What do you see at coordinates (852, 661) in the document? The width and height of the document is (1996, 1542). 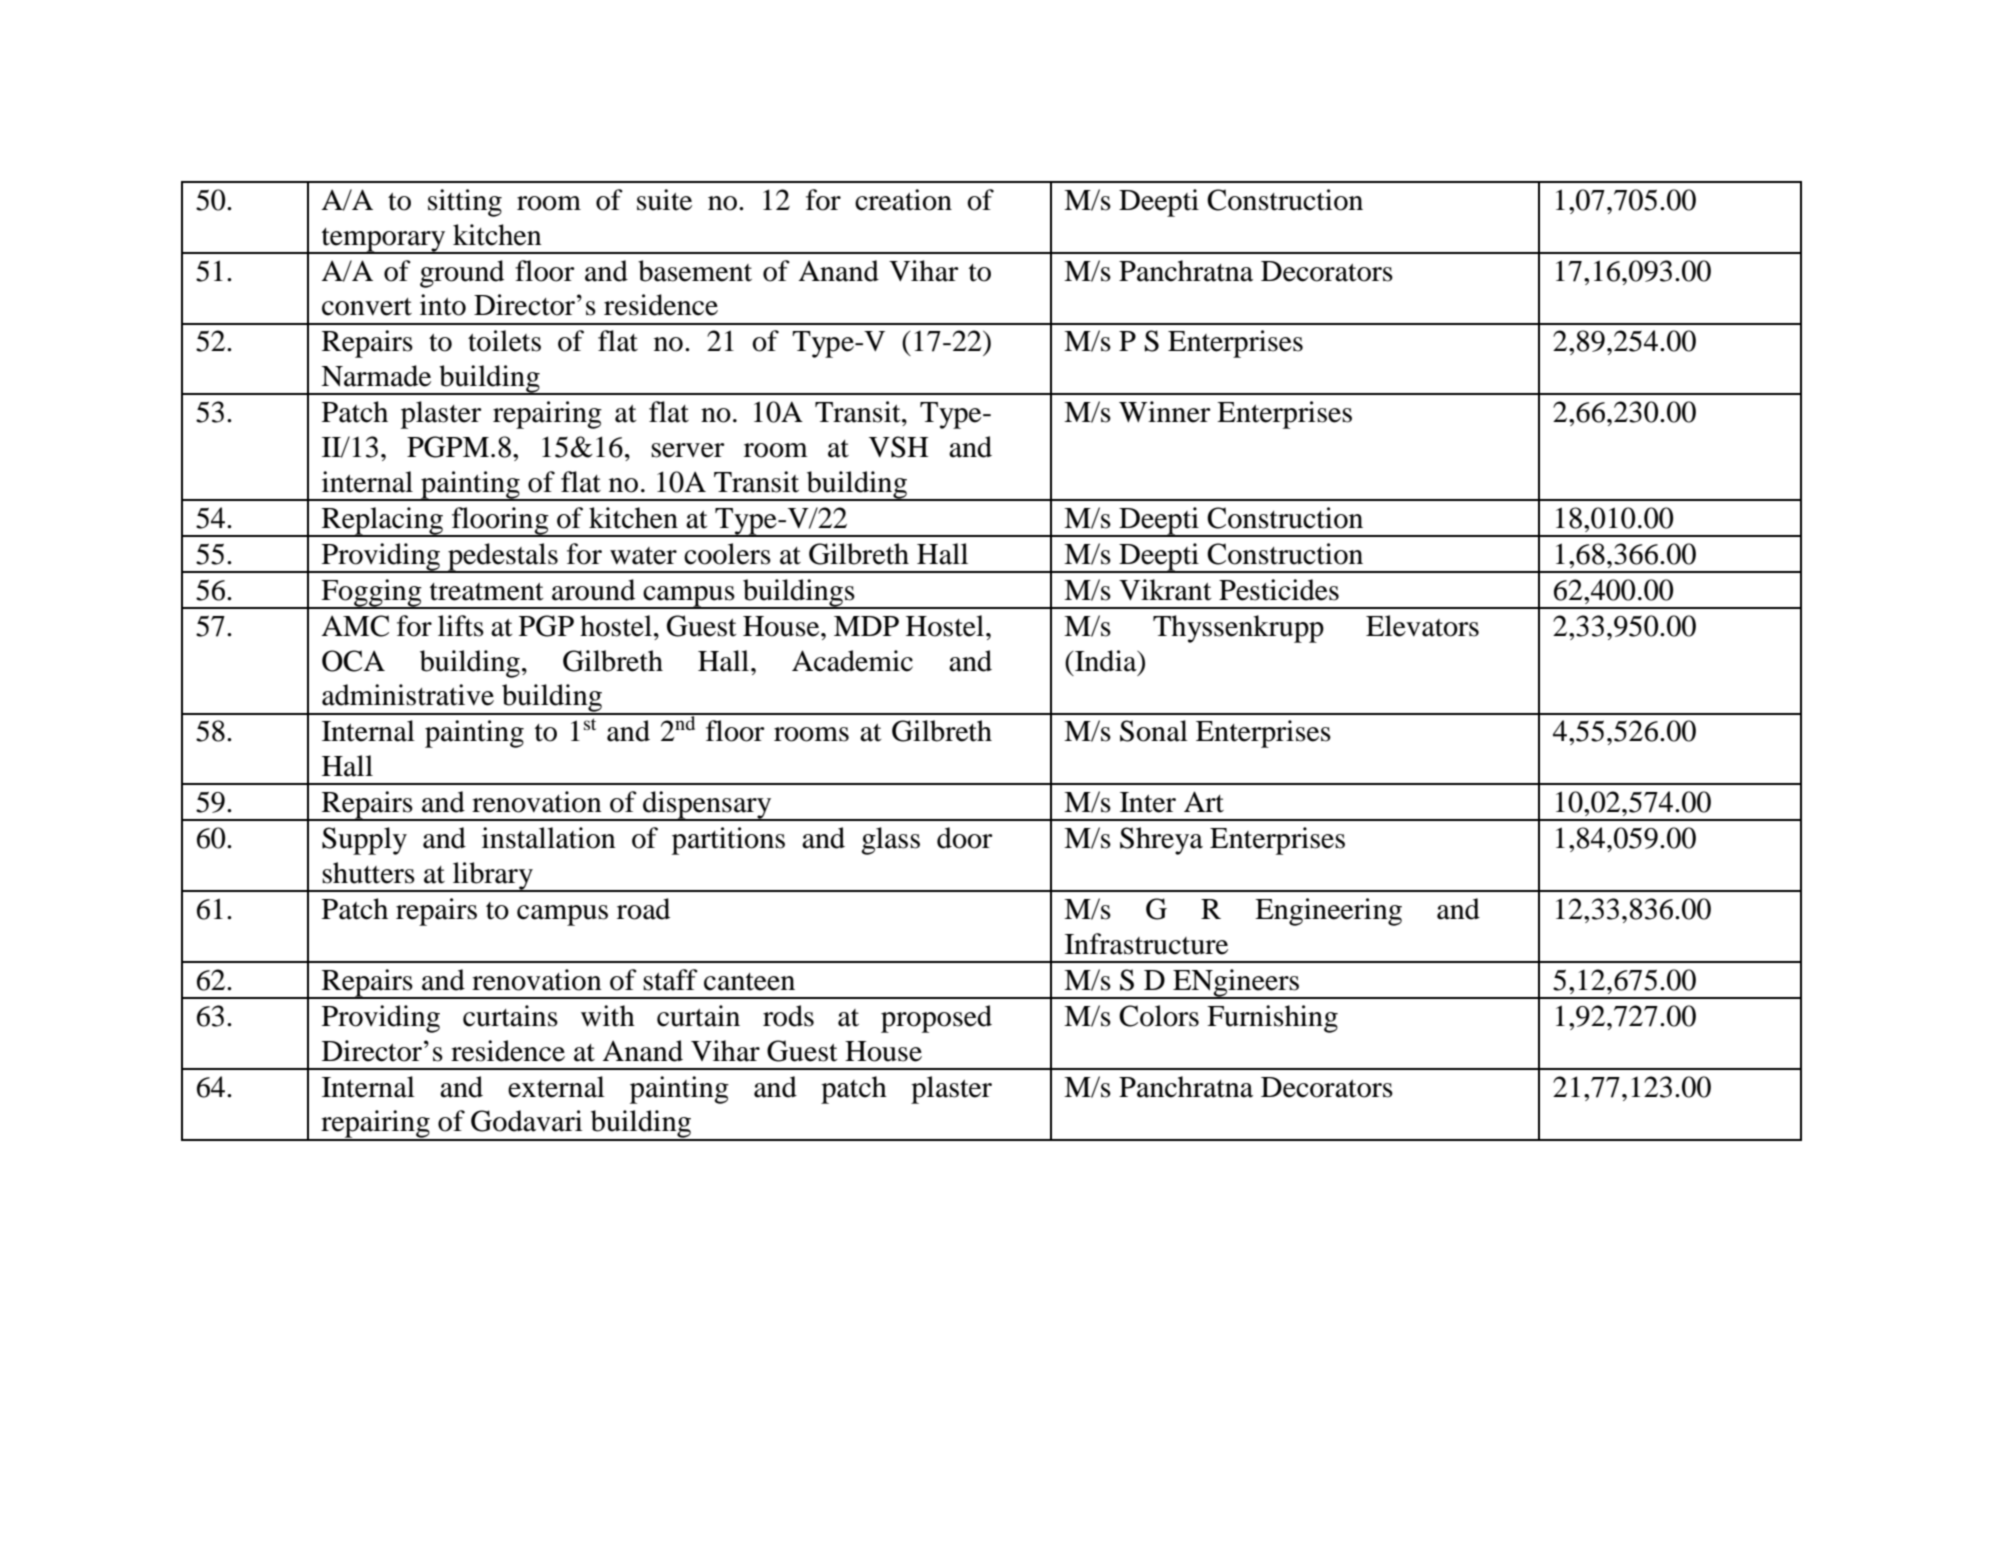 I see `Academic` at bounding box center [852, 661].
